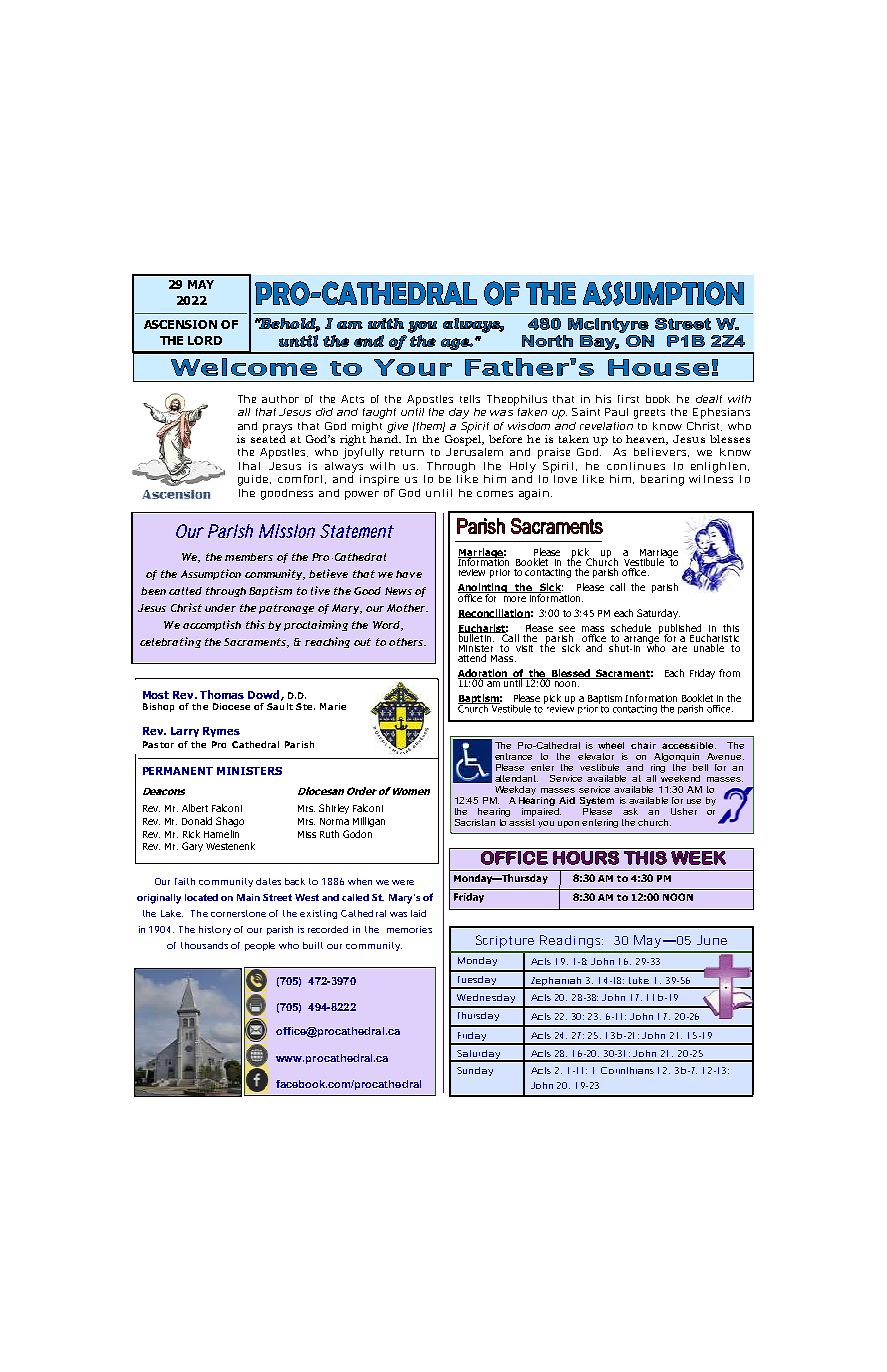  Describe the element at coordinates (680, 630) in the screenshot. I see `published` at that location.
